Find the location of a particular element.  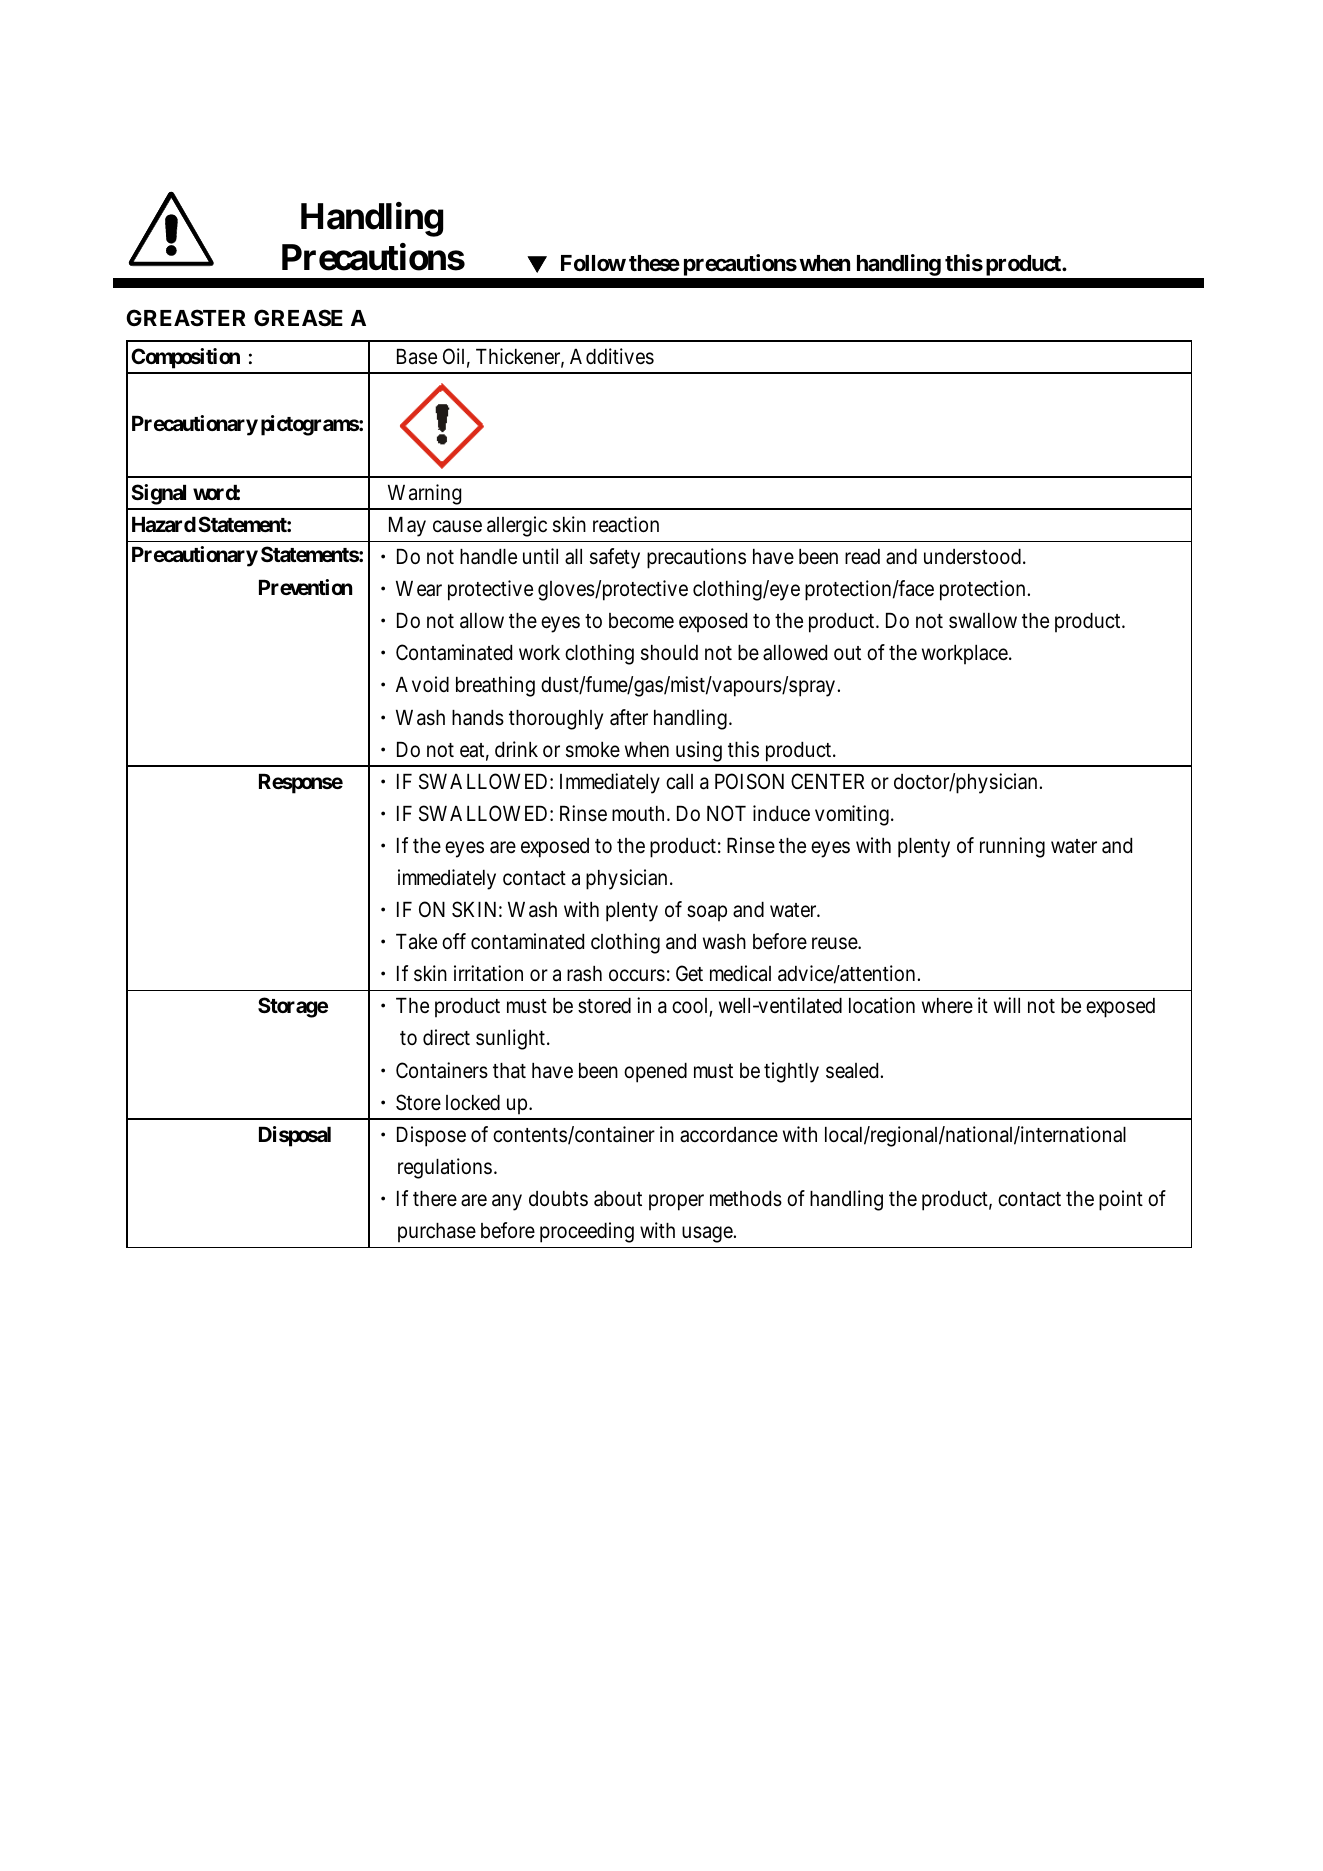

running is located at coordinates (1012, 847).
